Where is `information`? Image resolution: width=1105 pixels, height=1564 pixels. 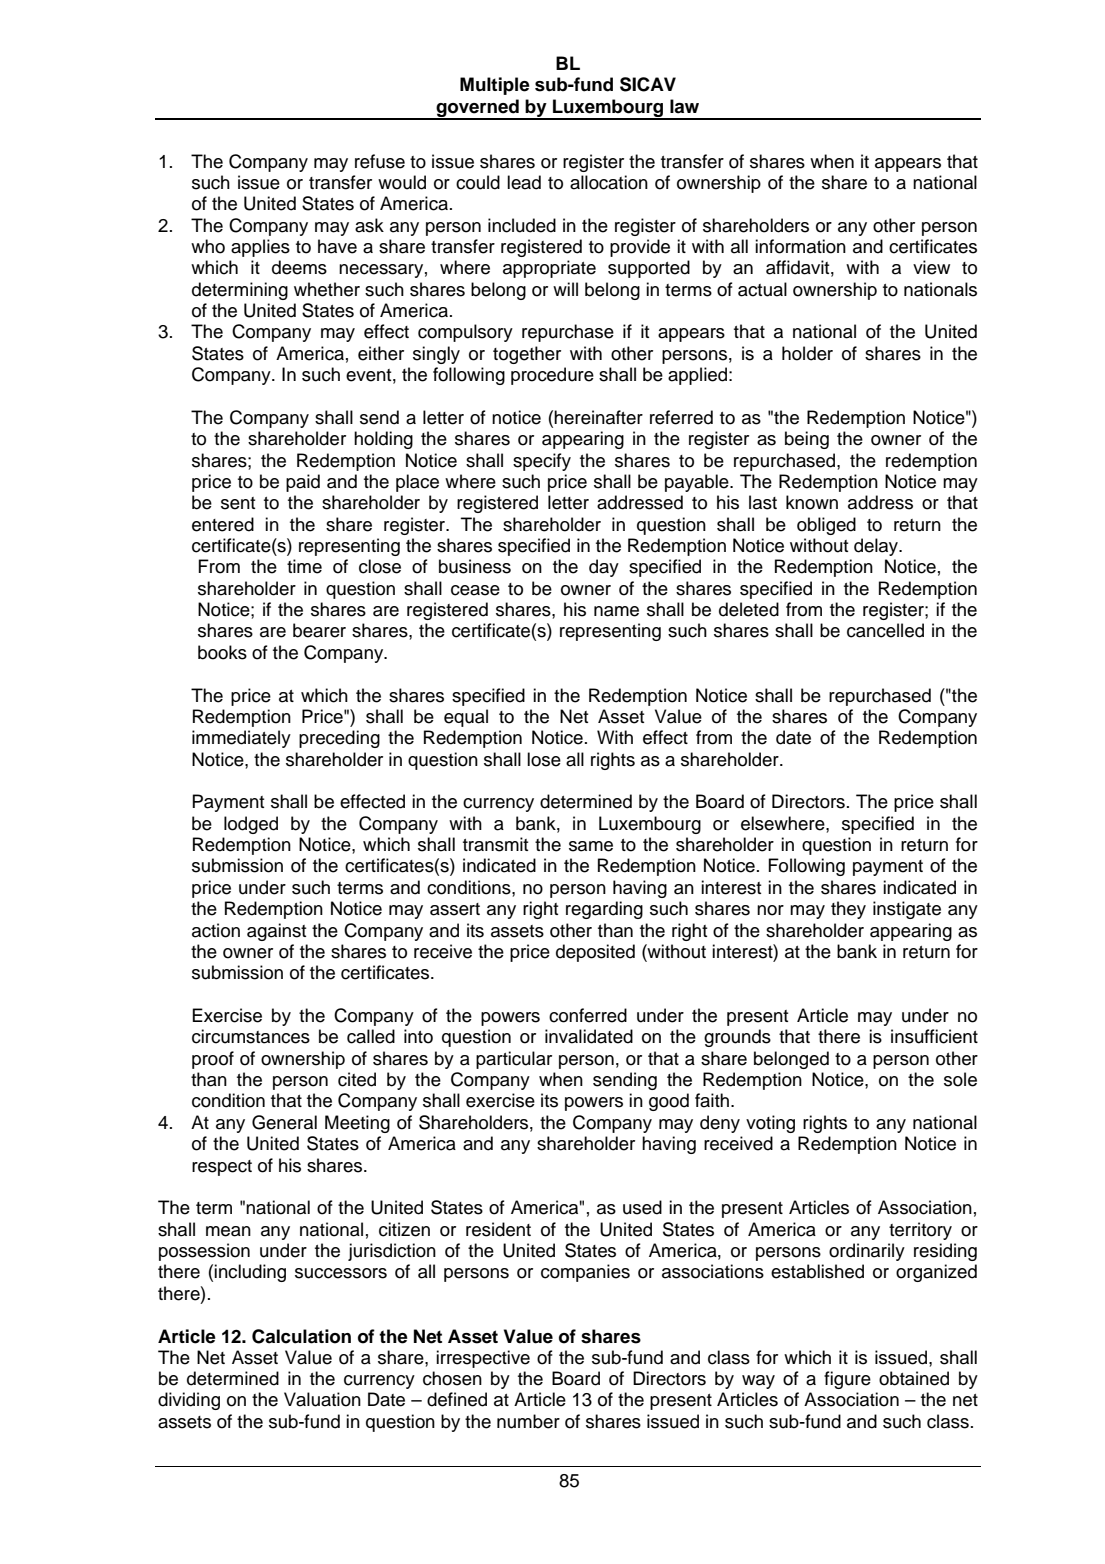 information is located at coordinates (800, 246).
